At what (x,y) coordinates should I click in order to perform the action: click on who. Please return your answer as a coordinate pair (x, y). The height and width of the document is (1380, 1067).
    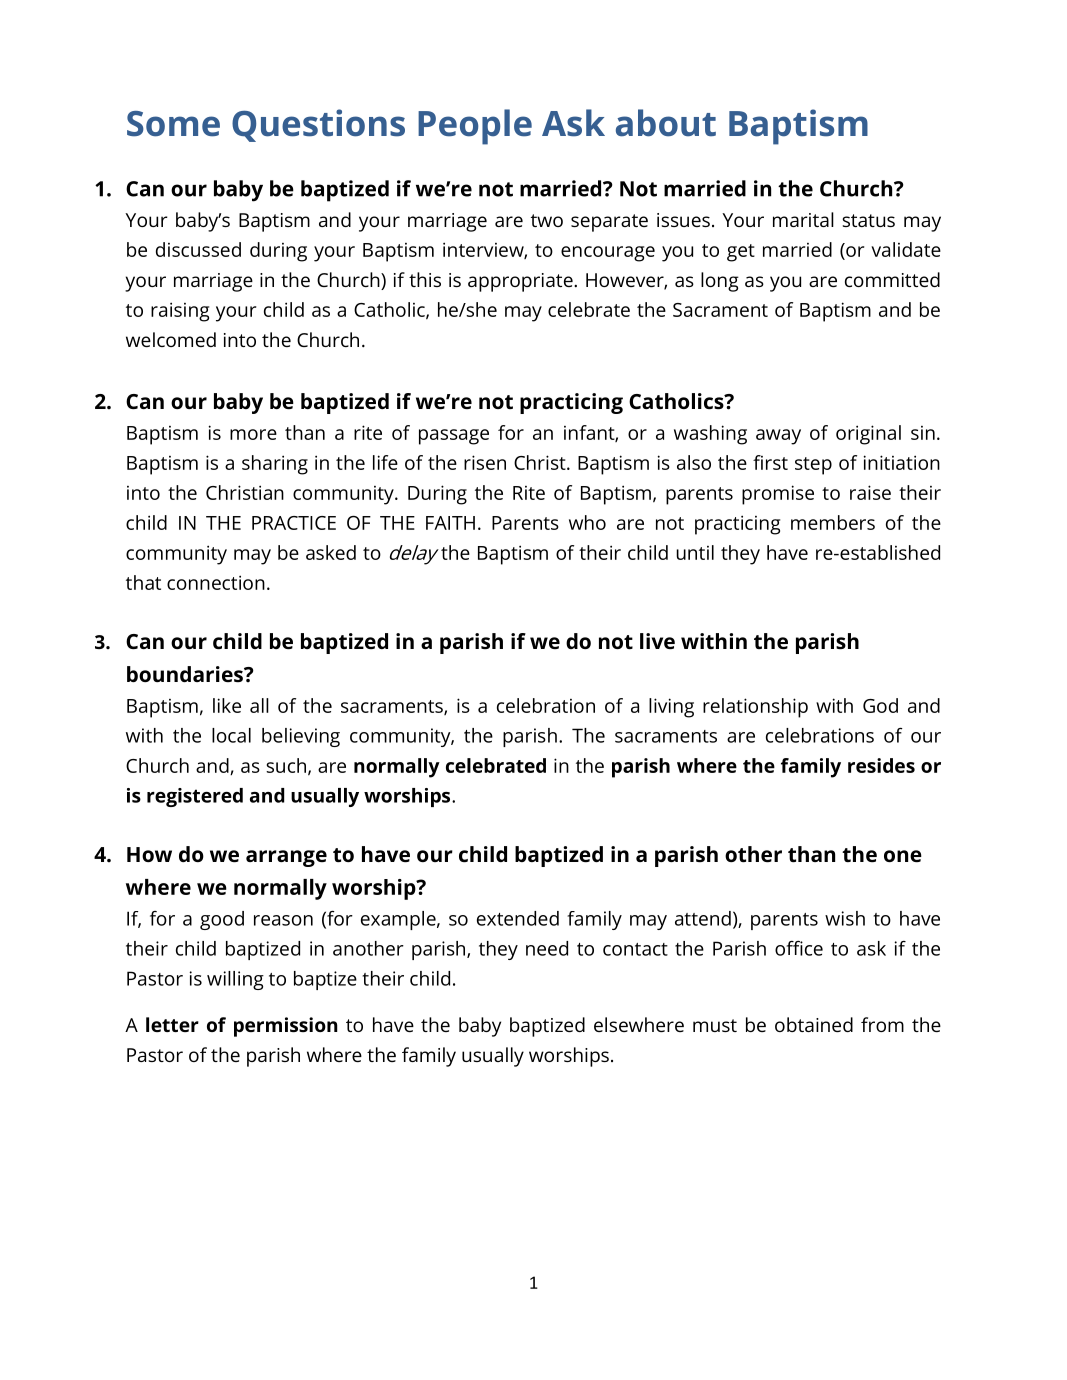
    Looking at the image, I should click on (587, 522).
